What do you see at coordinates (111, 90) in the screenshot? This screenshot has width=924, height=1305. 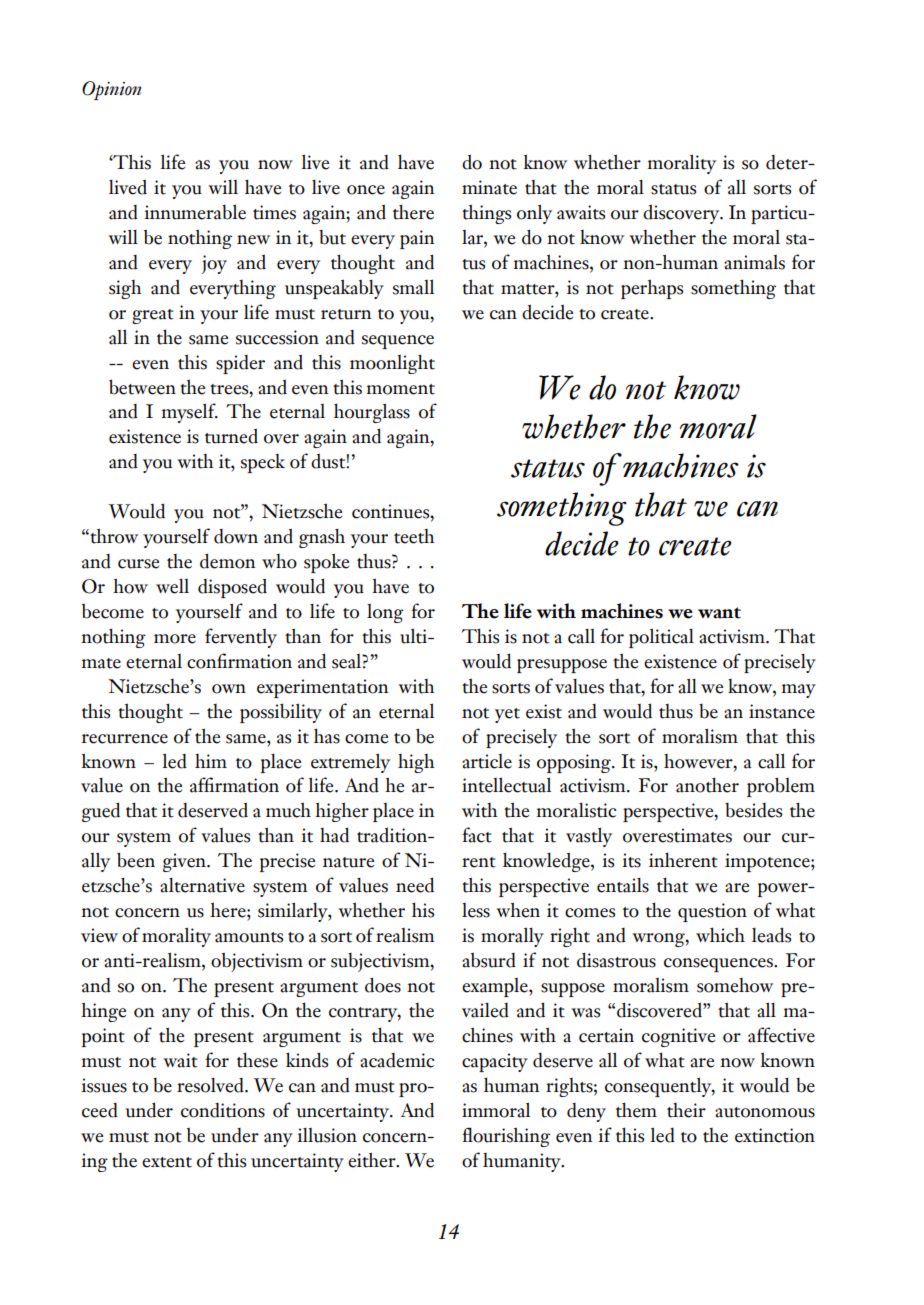 I see `Opinion` at bounding box center [111, 90].
